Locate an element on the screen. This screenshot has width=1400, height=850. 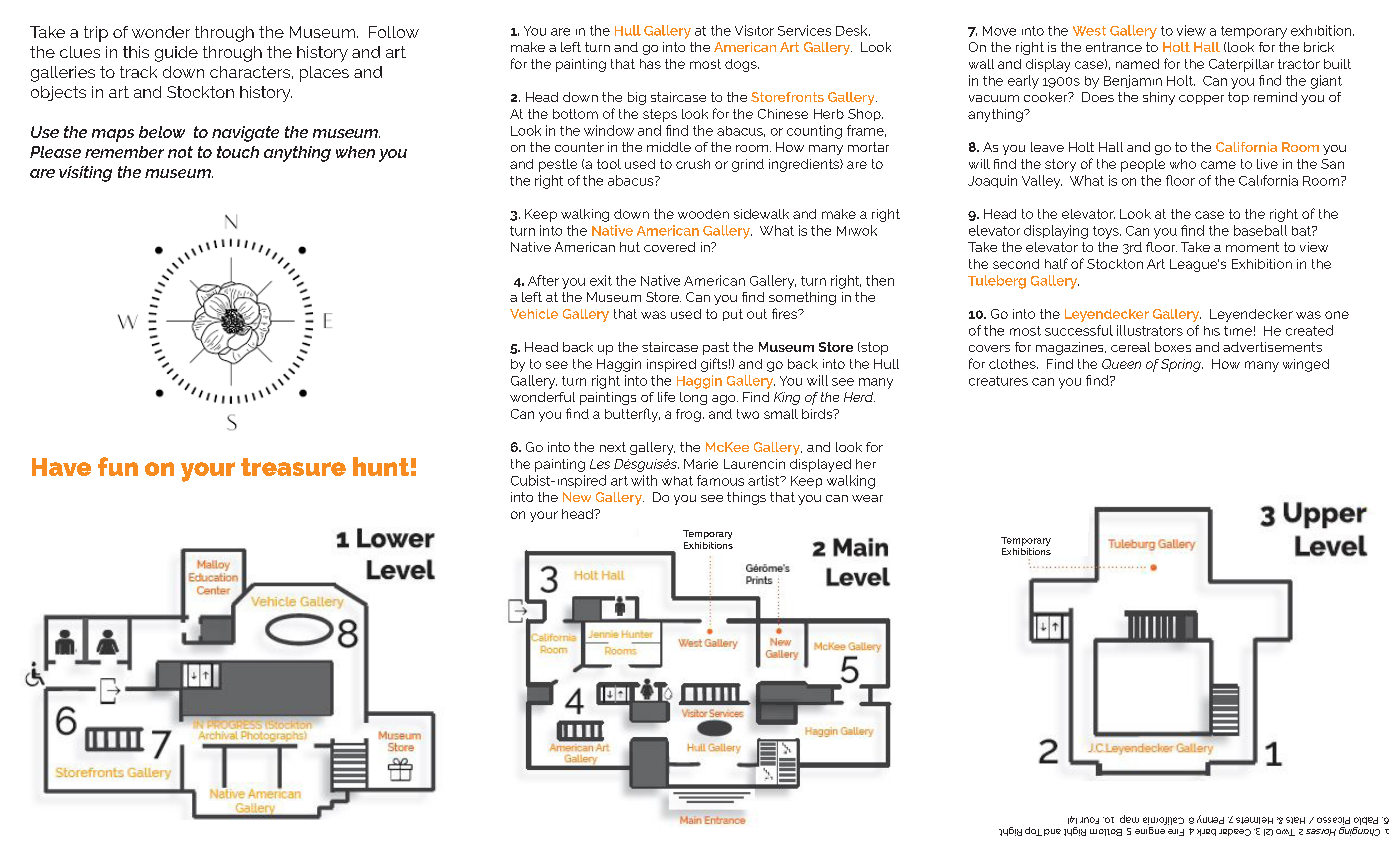
leave is located at coordinates (1047, 147).
